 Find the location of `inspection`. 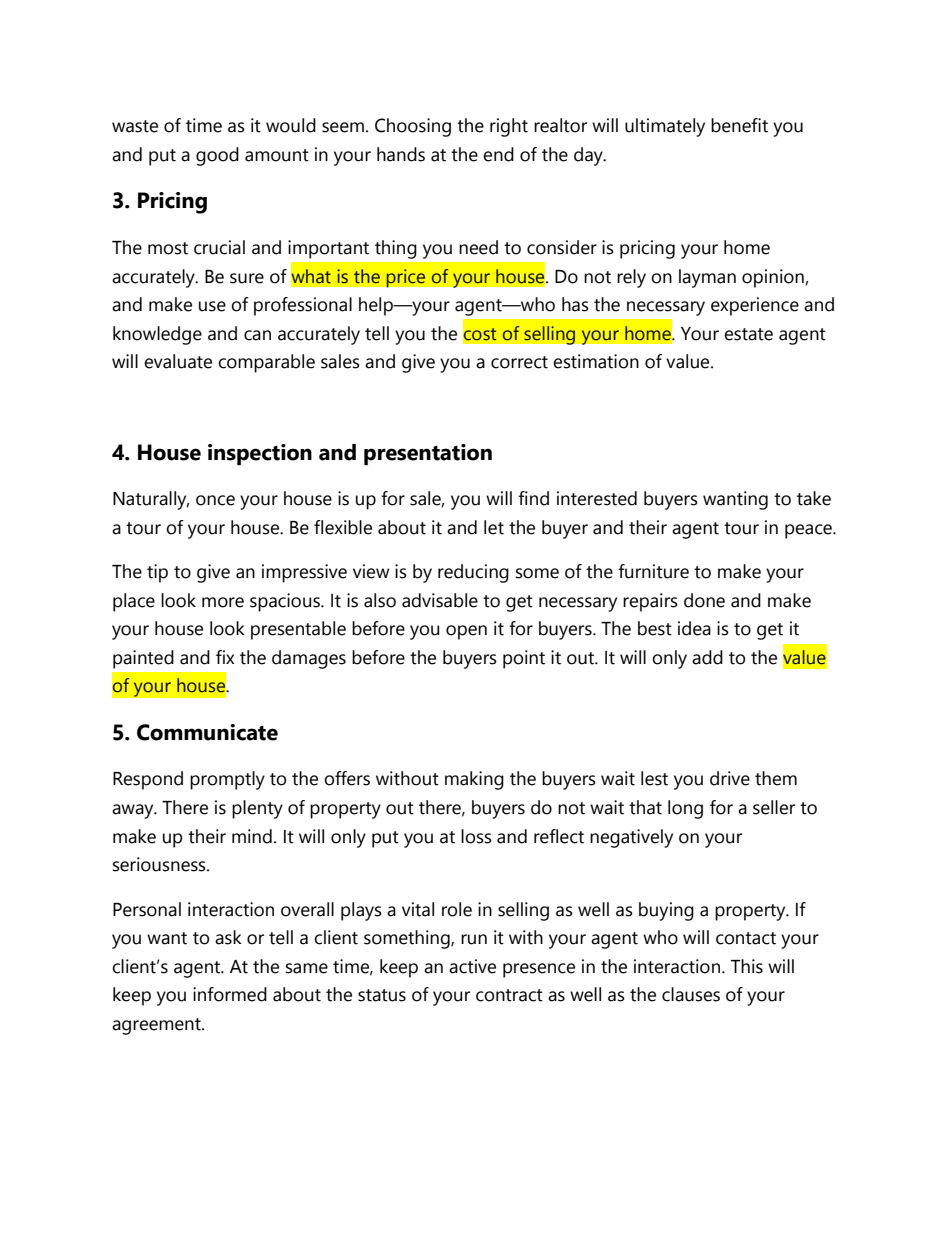

inspection is located at coordinates (260, 454).
